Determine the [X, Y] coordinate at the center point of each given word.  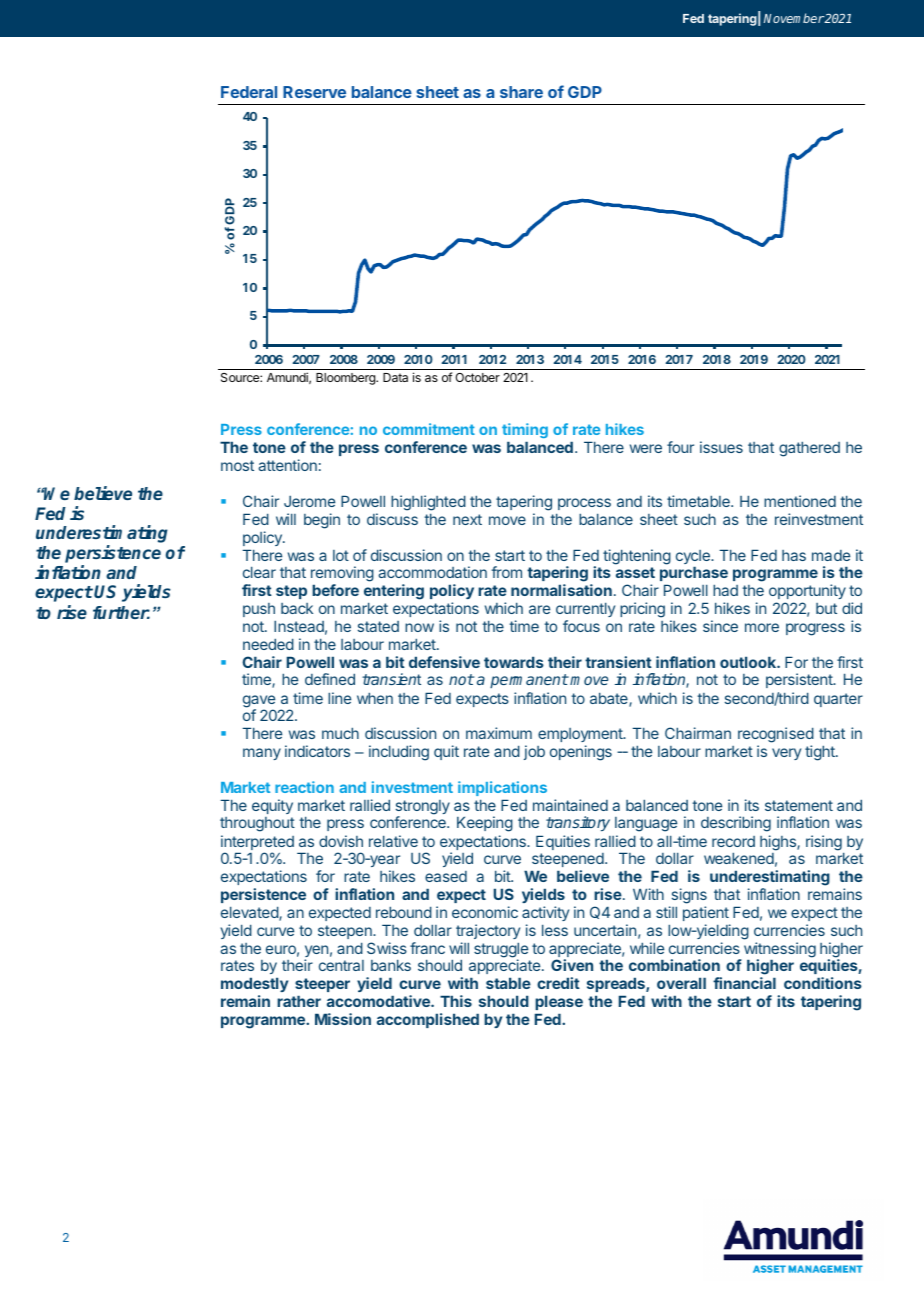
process [584, 504]
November [794, 18]
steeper [322, 985]
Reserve [314, 92]
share [521, 92]
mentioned [800, 501]
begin [322, 521]
